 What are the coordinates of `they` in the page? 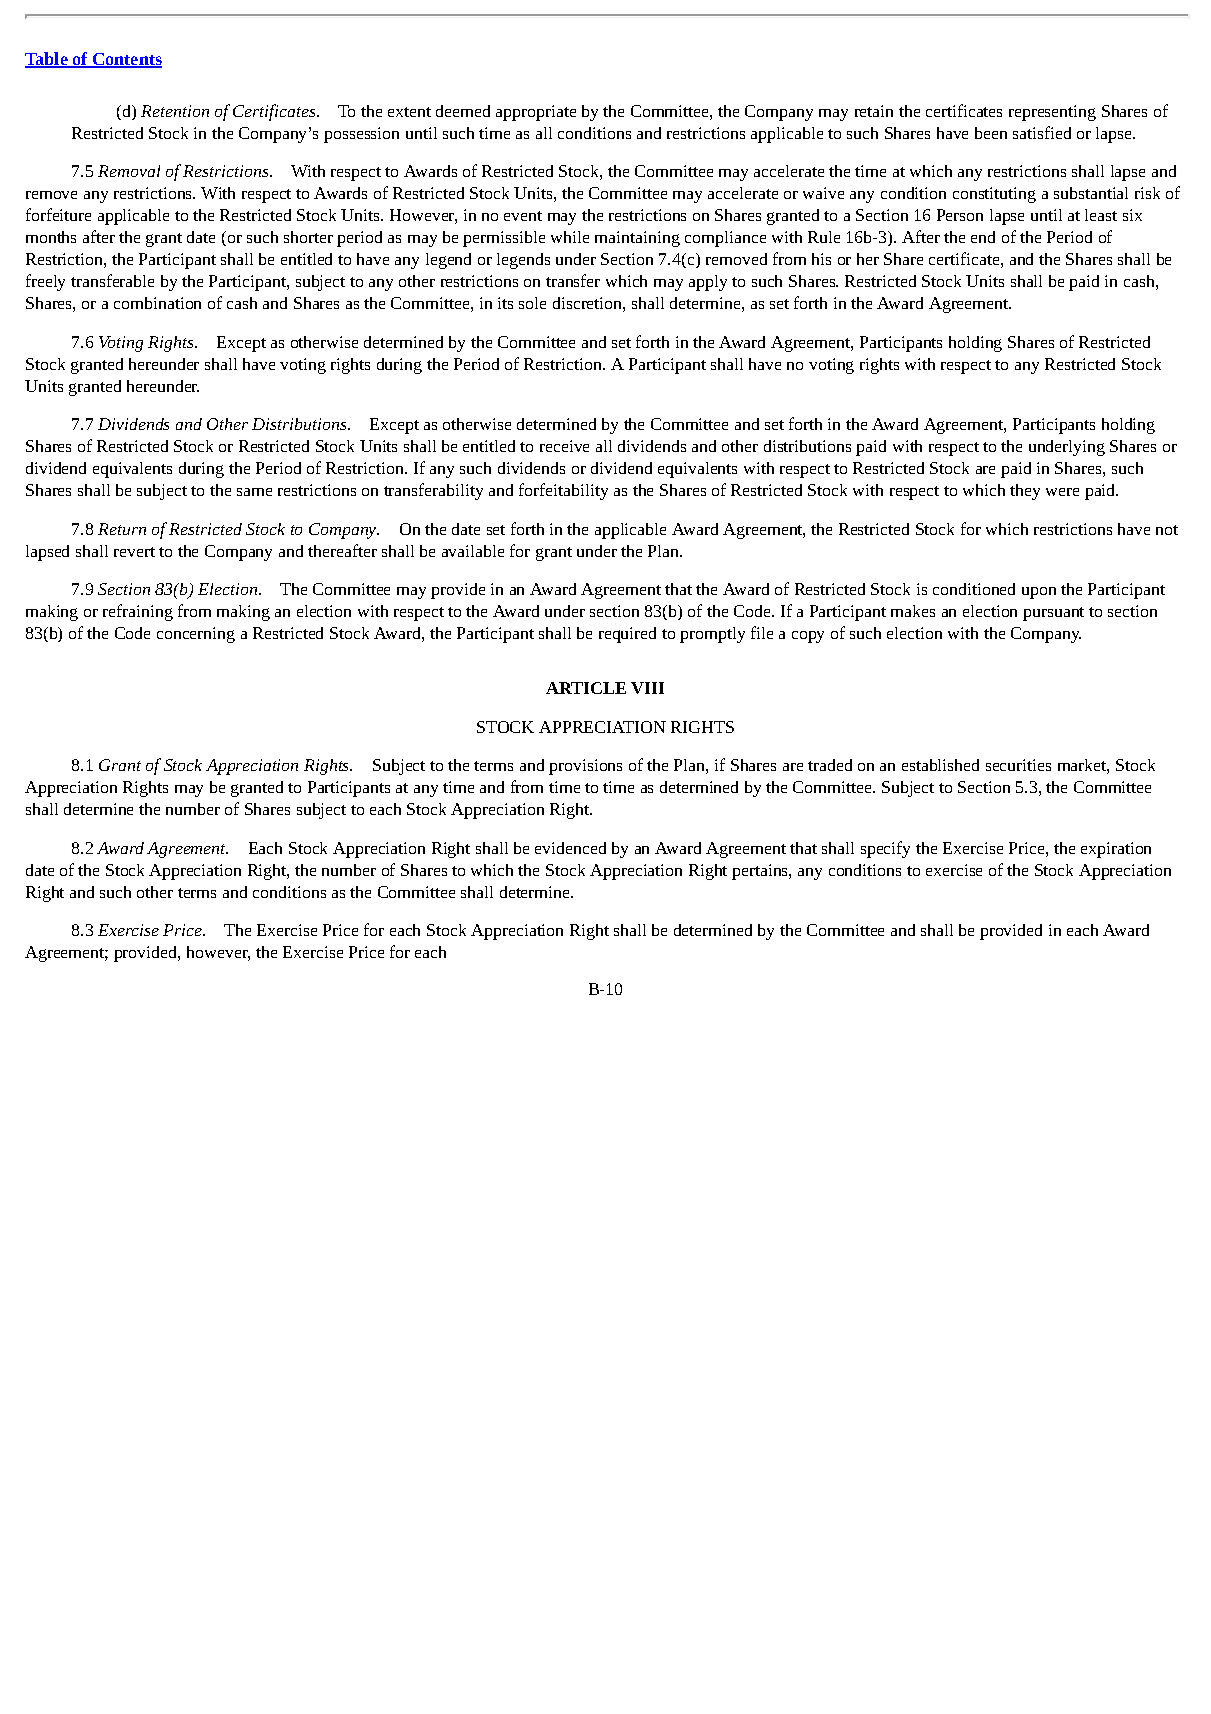 It's located at (1025, 492).
